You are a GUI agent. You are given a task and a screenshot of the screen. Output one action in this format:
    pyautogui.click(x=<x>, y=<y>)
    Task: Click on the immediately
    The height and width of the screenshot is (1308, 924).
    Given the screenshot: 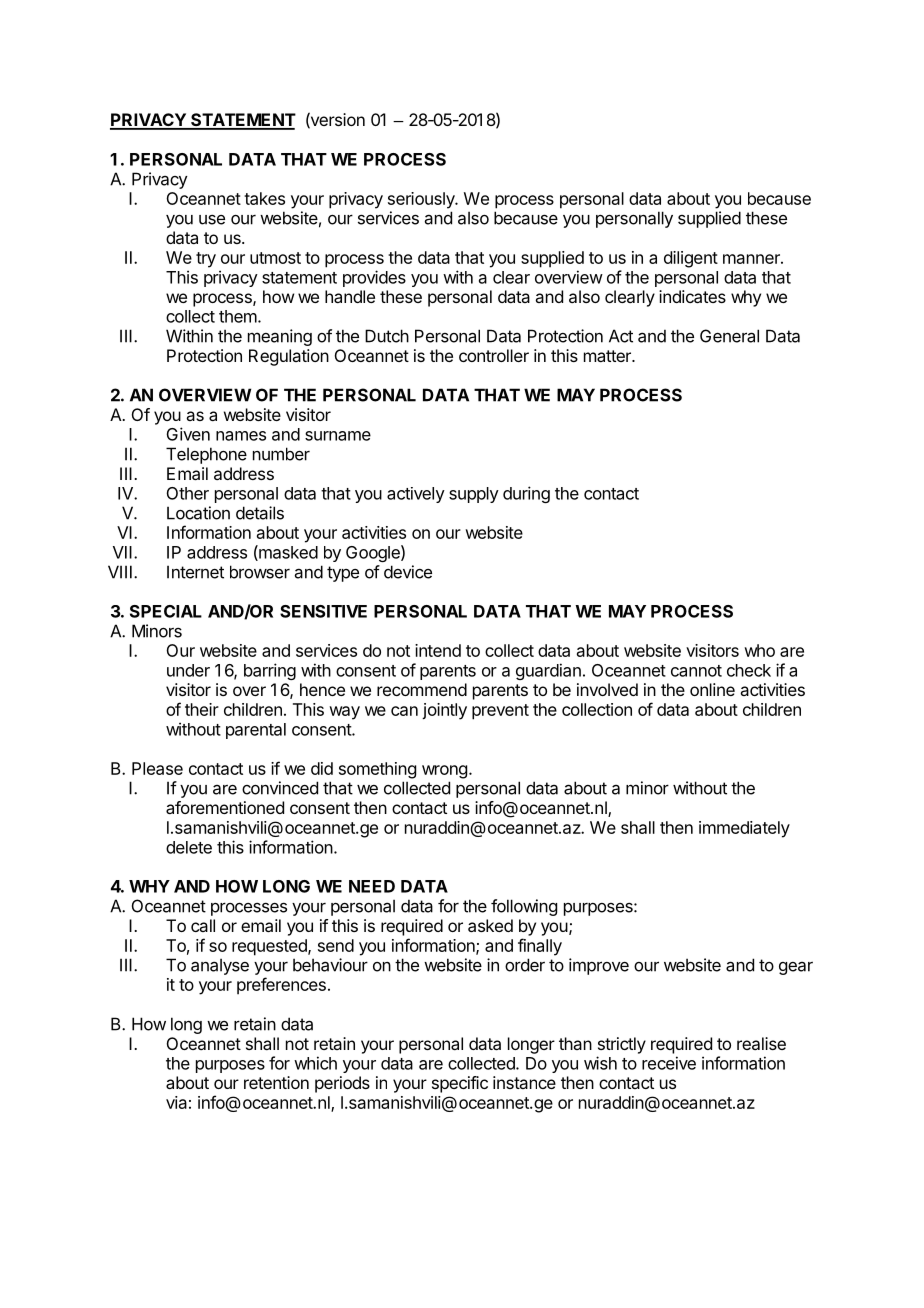 What is the action you would take?
    pyautogui.click(x=744, y=829)
